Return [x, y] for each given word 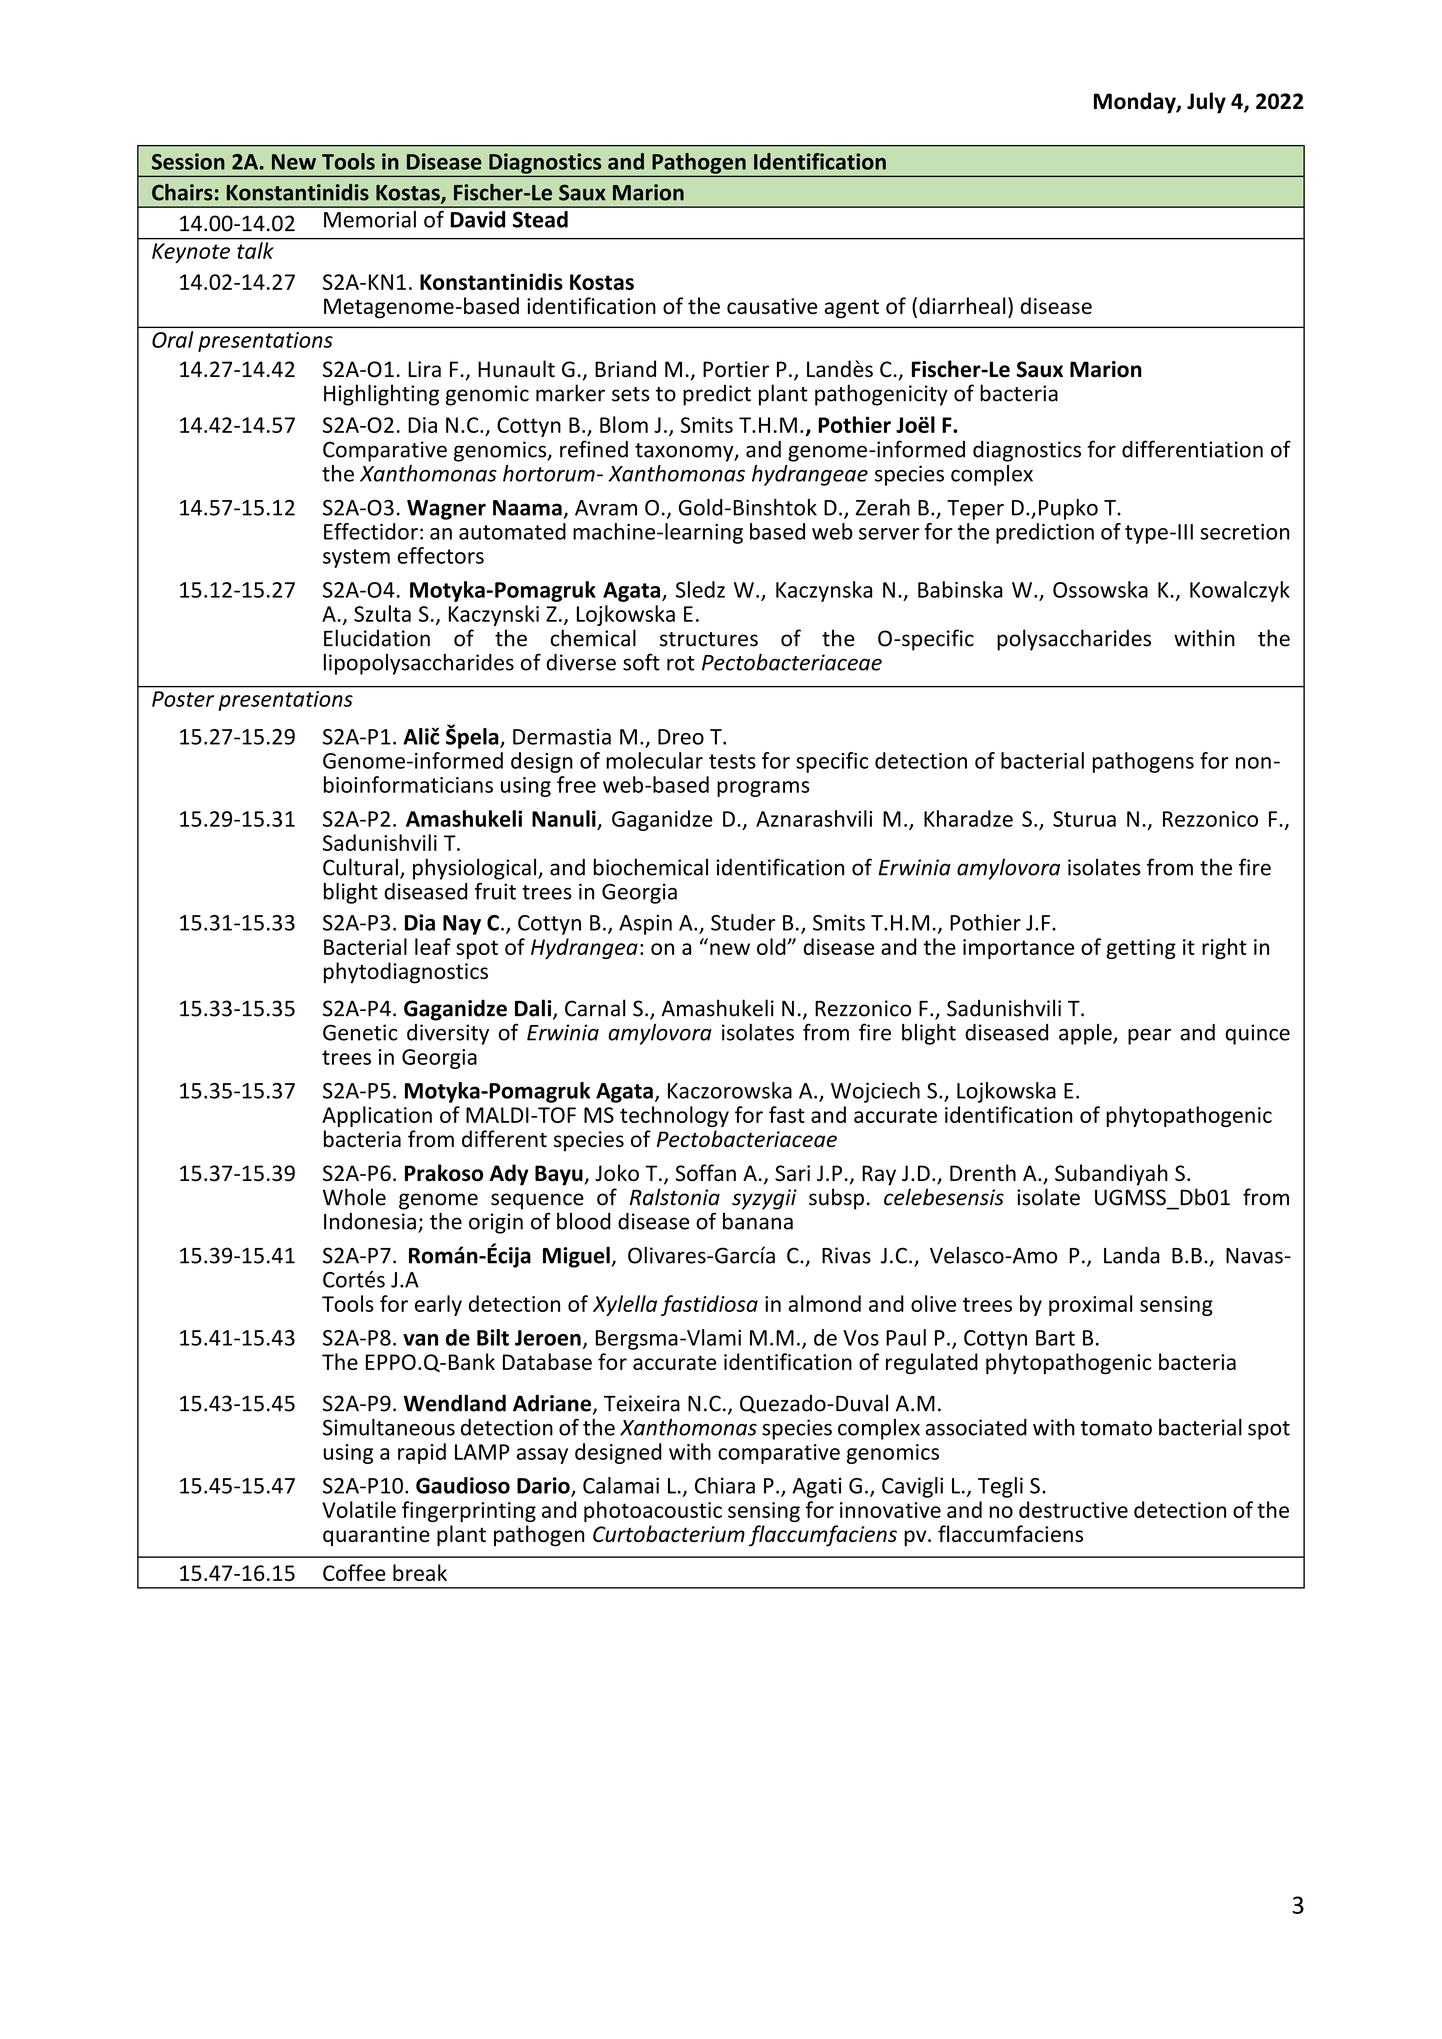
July [1206, 103]
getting [1141, 949]
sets [631, 394]
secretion [1245, 531]
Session [188, 161]
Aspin [645, 924]
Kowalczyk [1240, 591]
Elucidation [377, 638]
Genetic [360, 1032]
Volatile [359, 1509]
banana [758, 1221]
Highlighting [381, 395]
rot [680, 663]
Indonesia [370, 1221]
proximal [1090, 1305]
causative [772, 306]
